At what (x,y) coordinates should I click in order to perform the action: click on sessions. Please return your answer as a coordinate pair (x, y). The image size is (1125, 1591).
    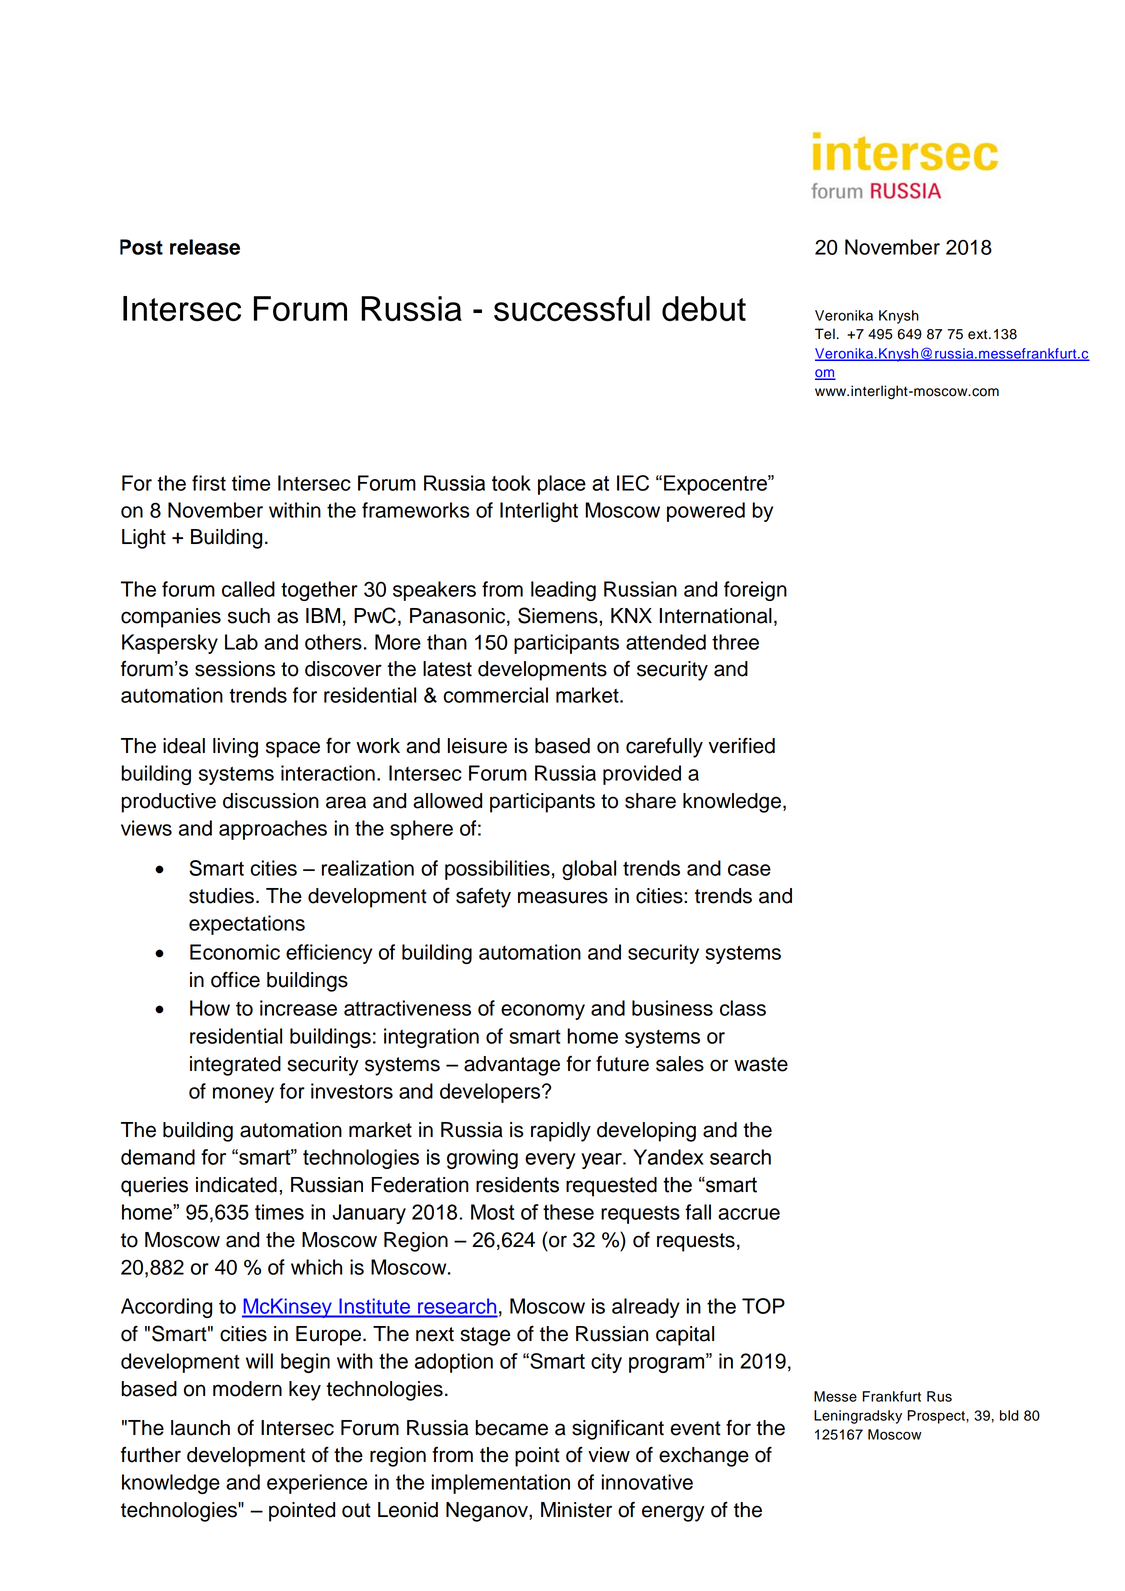
    Looking at the image, I should click on (235, 669).
